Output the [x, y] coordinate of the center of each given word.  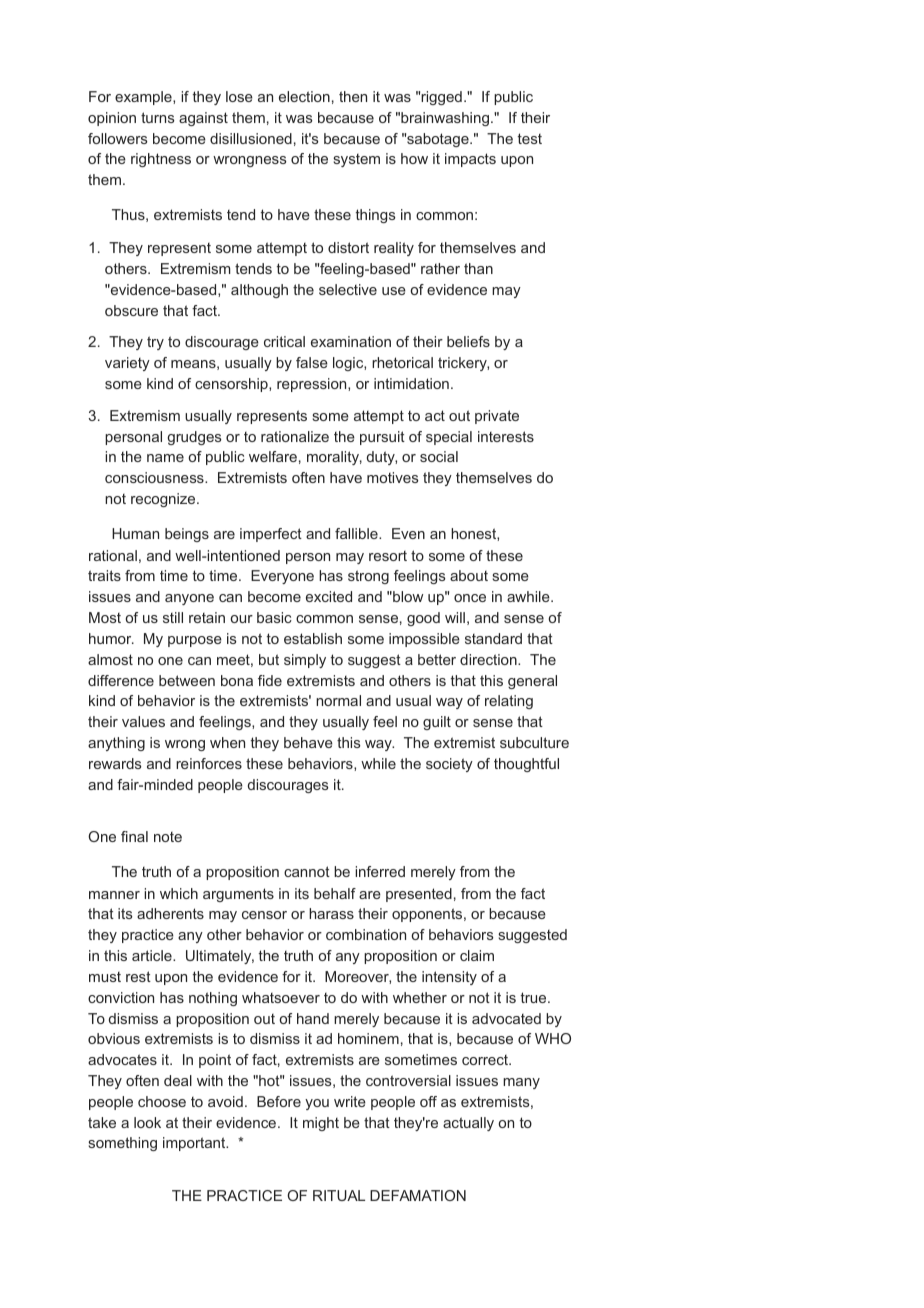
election [304, 96]
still [173, 617]
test [530, 138]
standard [493, 638]
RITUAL [339, 1195]
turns [158, 117]
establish [313, 638]
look [147, 1122]
